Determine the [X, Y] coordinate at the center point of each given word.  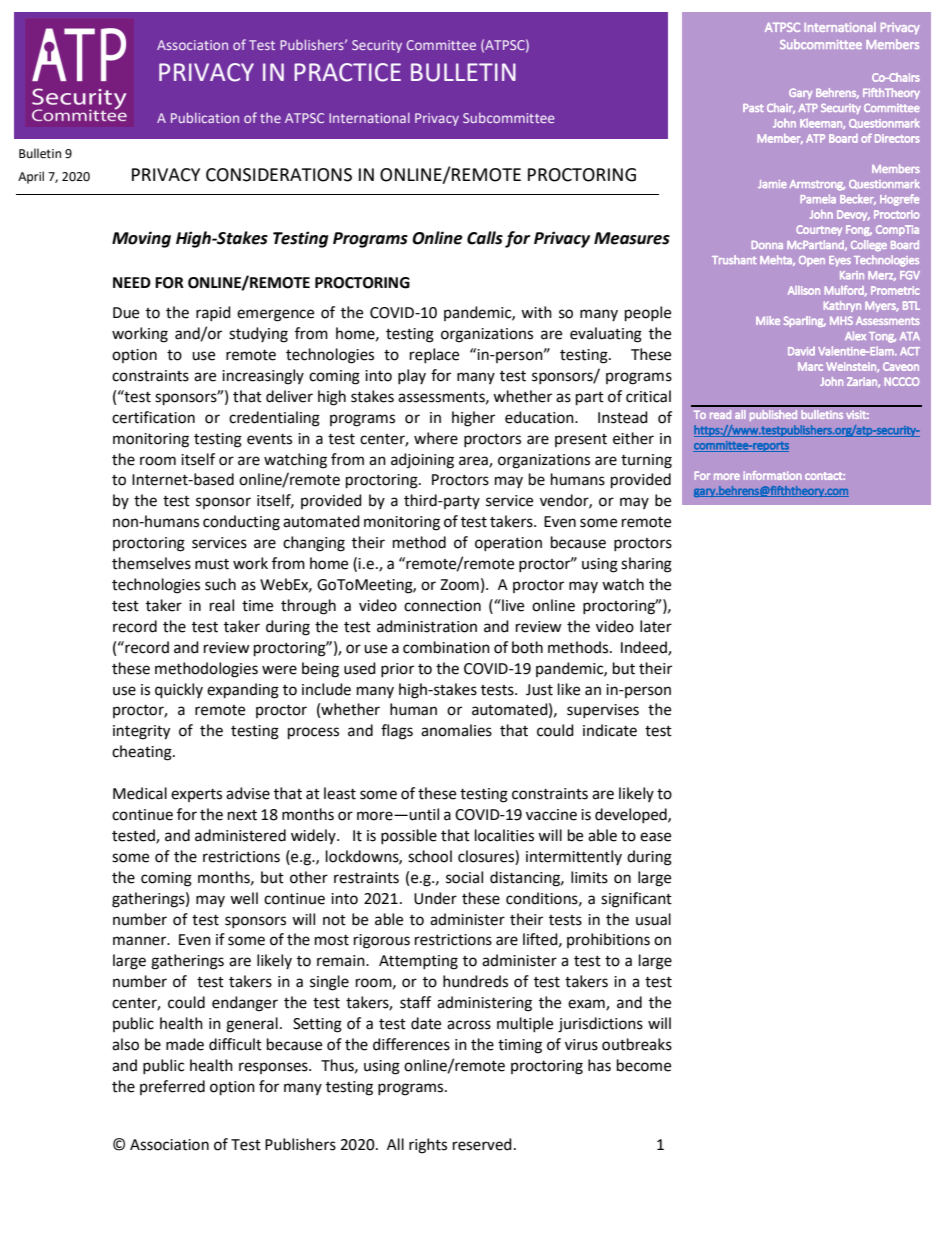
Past [753, 108]
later [656, 626]
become [644, 1065]
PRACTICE [347, 72]
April [31, 177]
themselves [151, 563]
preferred [172, 1087]
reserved [482, 1144]
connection [442, 606]
